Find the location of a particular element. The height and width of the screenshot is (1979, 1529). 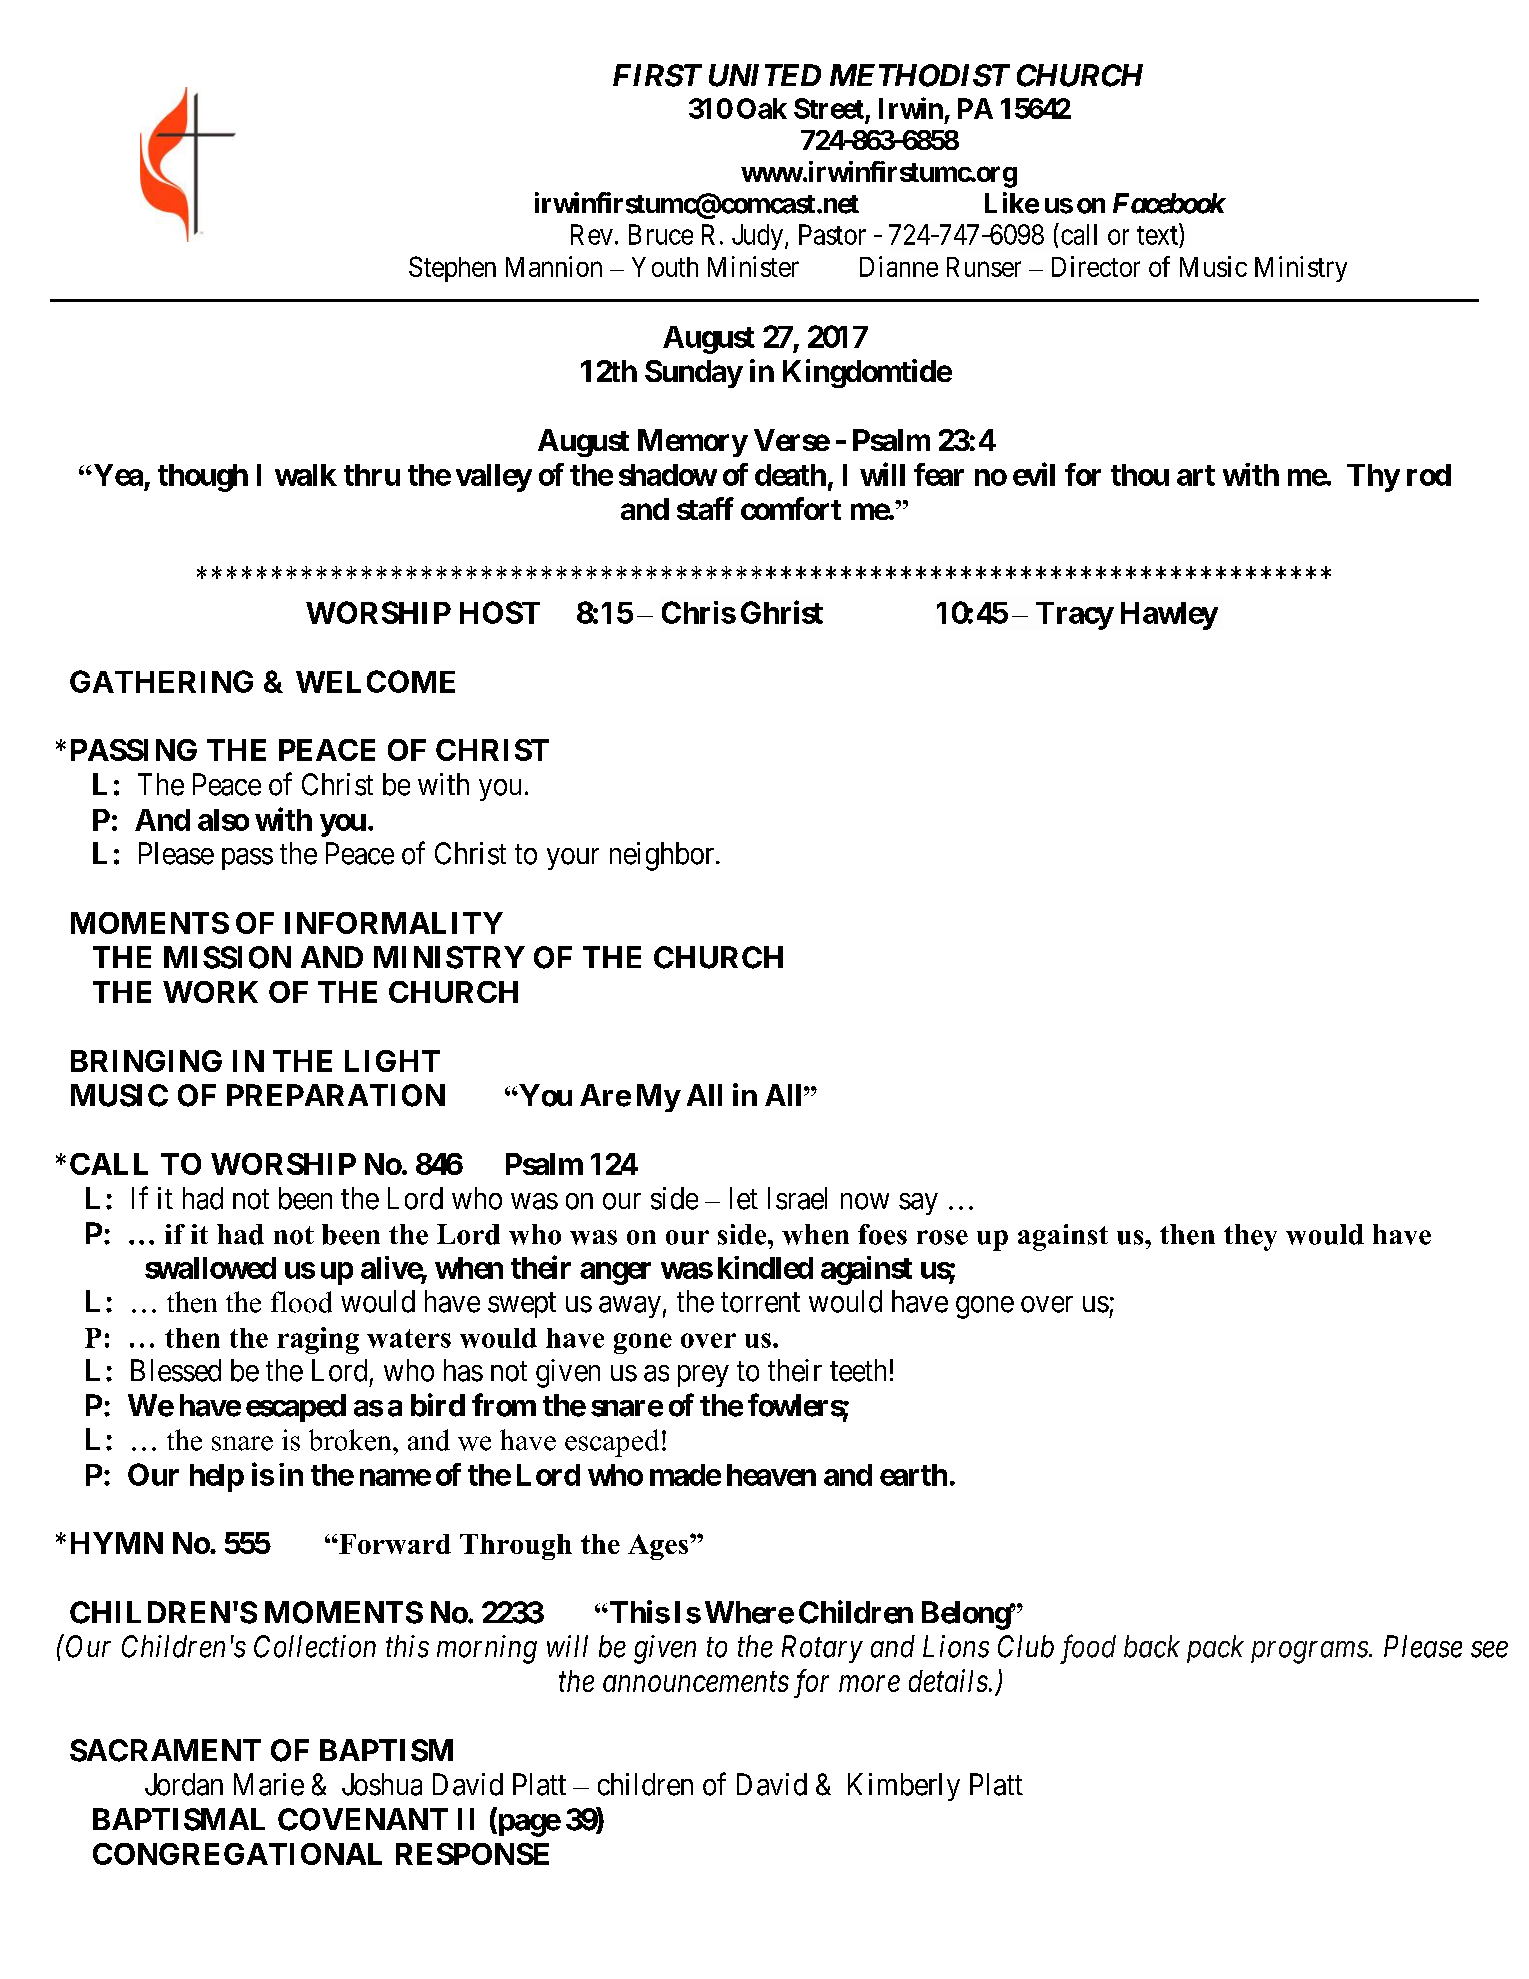

Street is located at coordinates (829, 108).
